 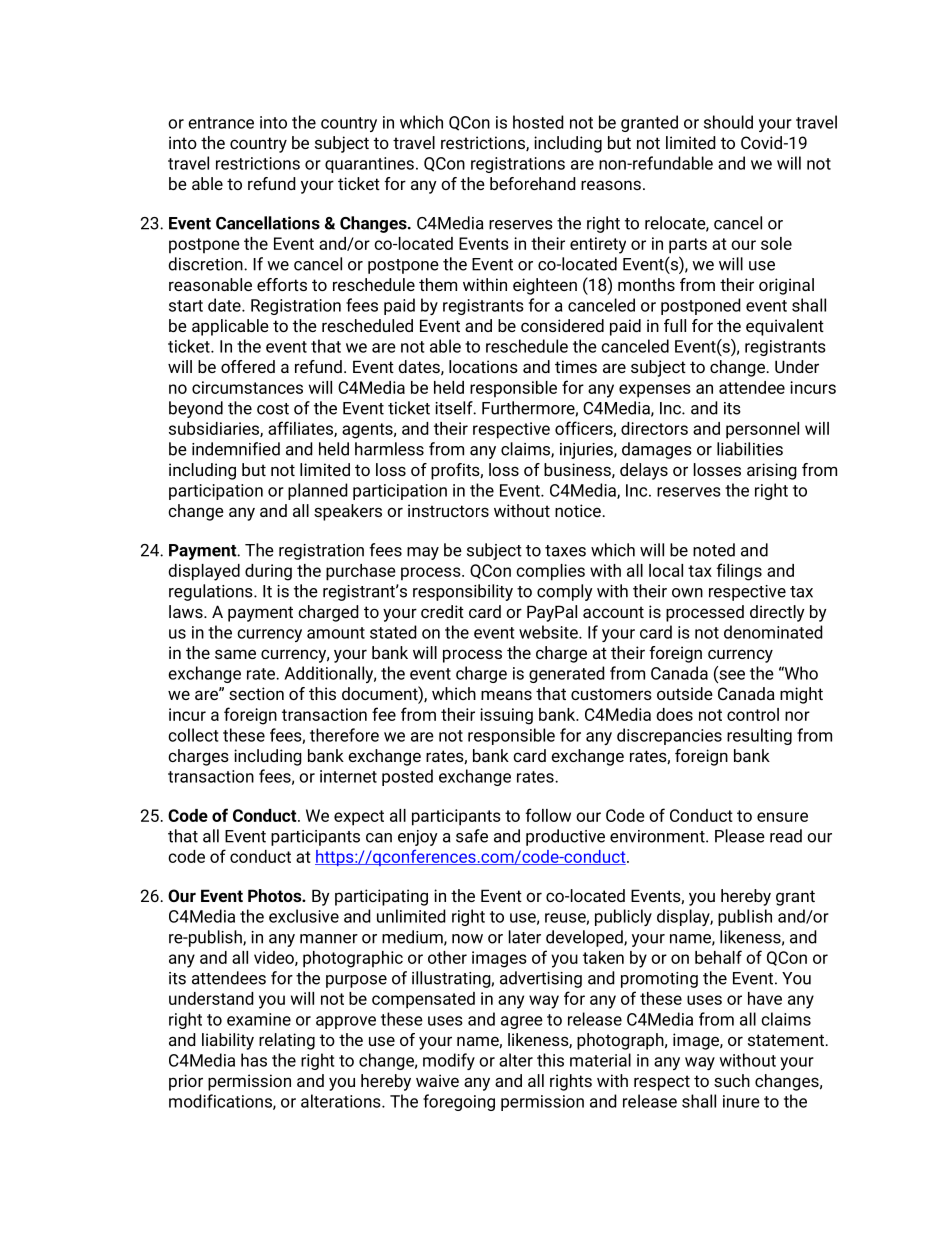 I want to click on offered, so click(x=248, y=366).
